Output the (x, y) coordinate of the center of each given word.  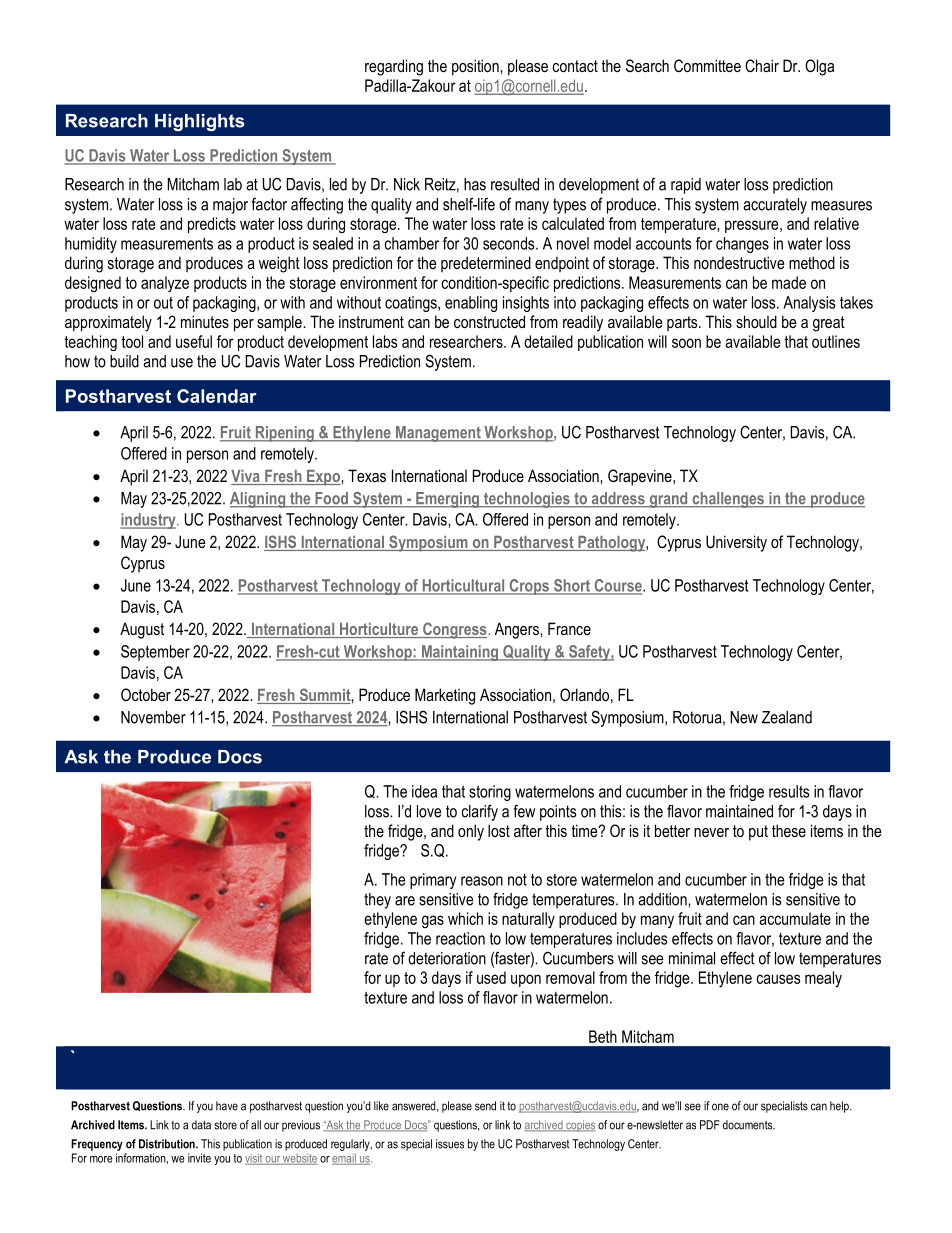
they (377, 901)
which (465, 918)
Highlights (199, 122)
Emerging (448, 500)
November (153, 717)
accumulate (795, 918)
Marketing (445, 696)
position (476, 67)
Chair (762, 65)
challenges (728, 500)
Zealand (787, 717)
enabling (471, 304)
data (201, 1125)
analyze (165, 284)
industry (149, 521)
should (756, 321)
